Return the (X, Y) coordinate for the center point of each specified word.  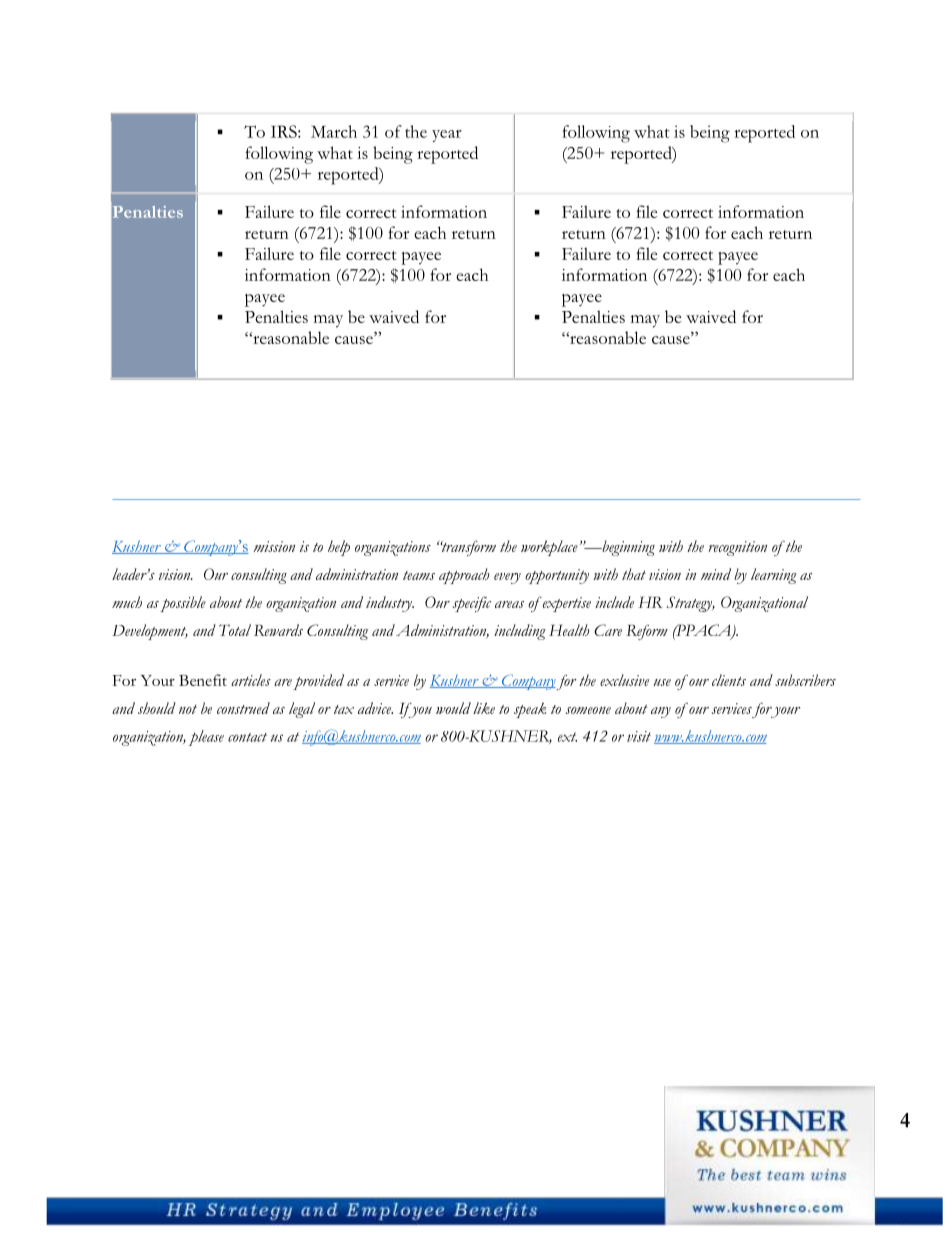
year (447, 136)
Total (235, 630)
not (188, 709)
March (334, 131)
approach (464, 576)
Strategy (690, 604)
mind (716, 574)
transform (467, 548)
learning (774, 576)
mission (274, 546)
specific (472, 604)
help (339, 548)
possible (183, 604)
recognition (737, 548)
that (634, 574)
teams (419, 575)
